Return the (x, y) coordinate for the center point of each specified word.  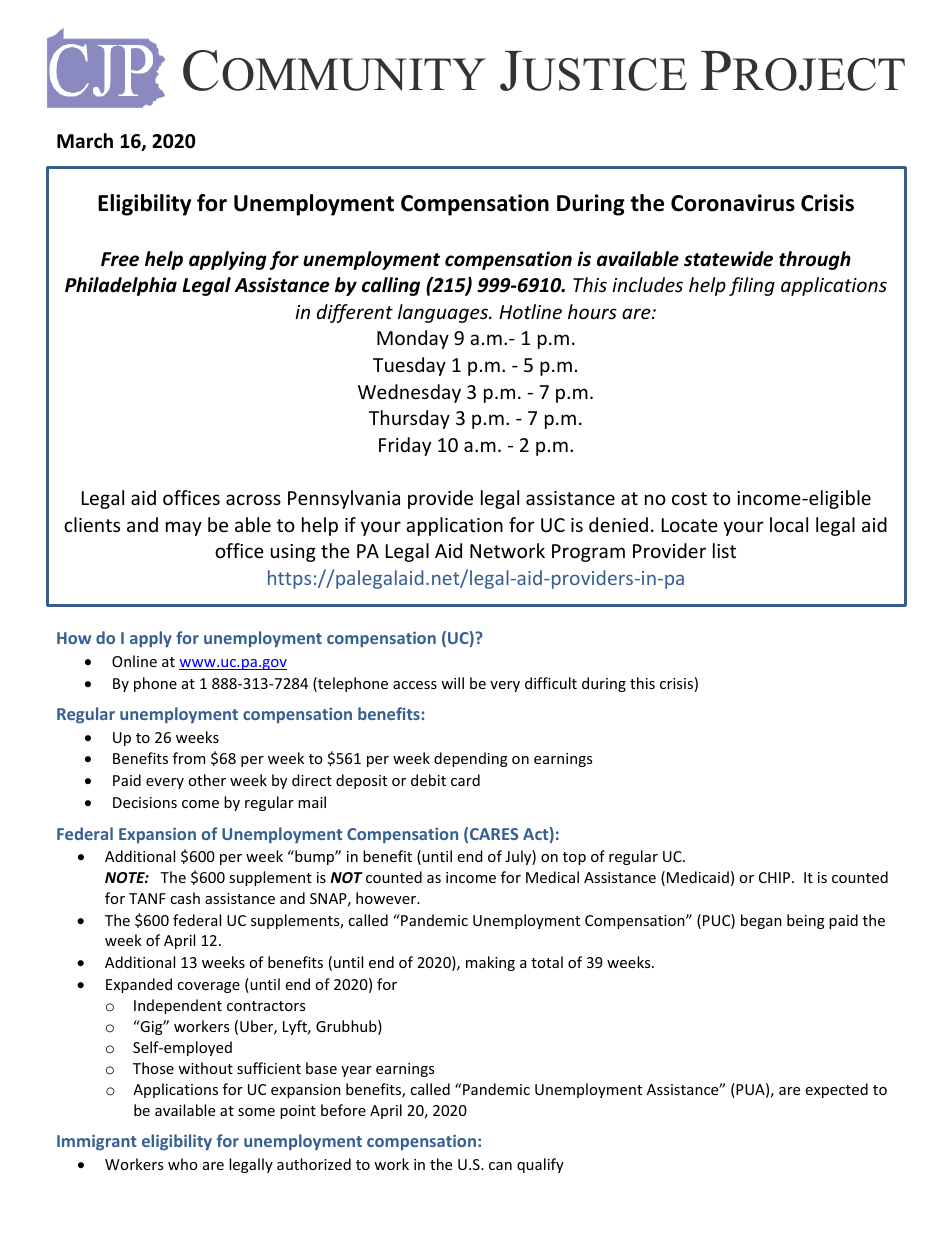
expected (837, 1090)
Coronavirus (733, 203)
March (85, 141)
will (452, 683)
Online (134, 661)
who (182, 1164)
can (500, 1166)
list (724, 550)
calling (391, 286)
